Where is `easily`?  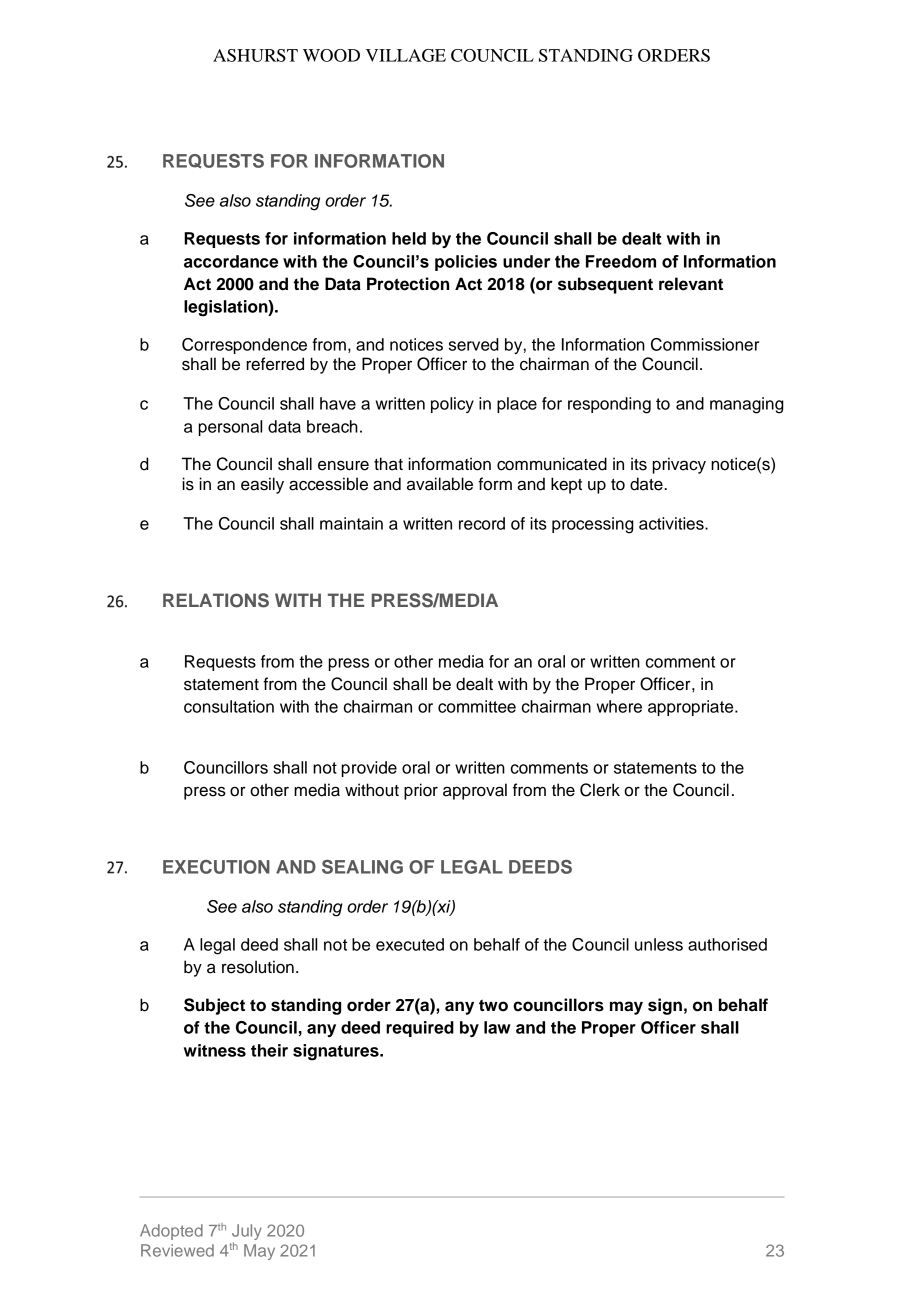 easily is located at coordinates (262, 485).
